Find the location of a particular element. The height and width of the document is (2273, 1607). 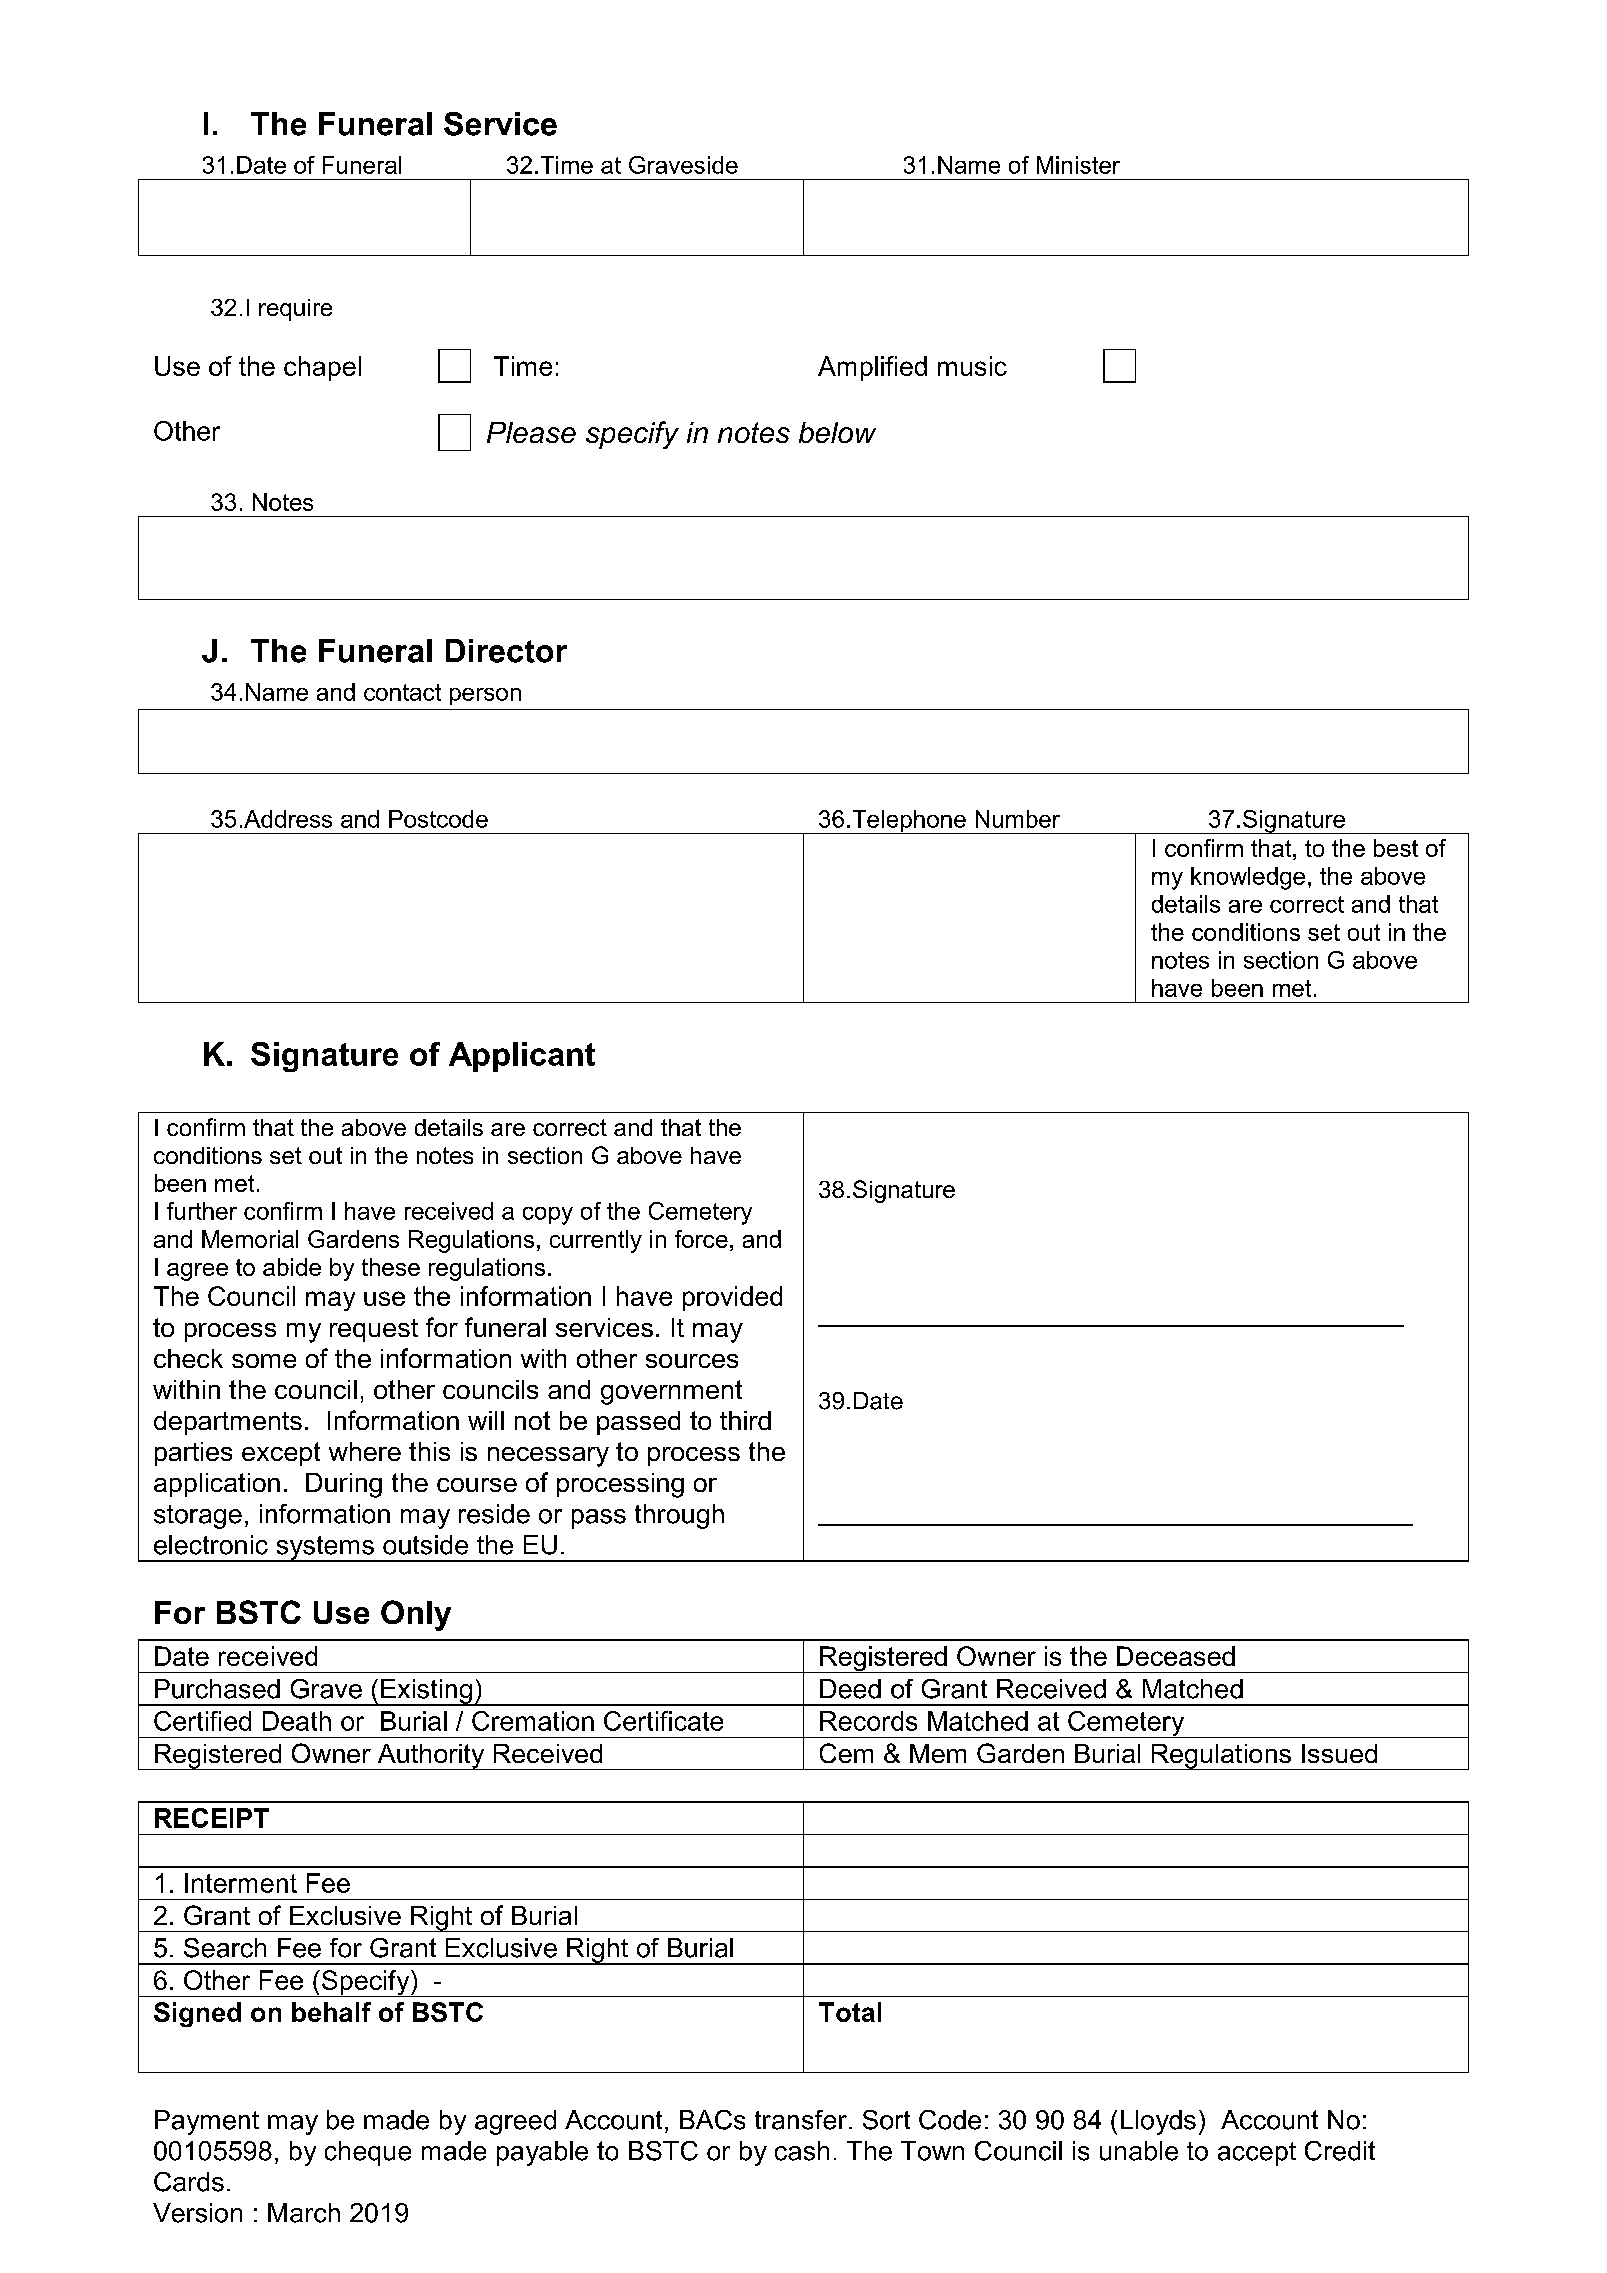

cash is located at coordinates (802, 2151).
